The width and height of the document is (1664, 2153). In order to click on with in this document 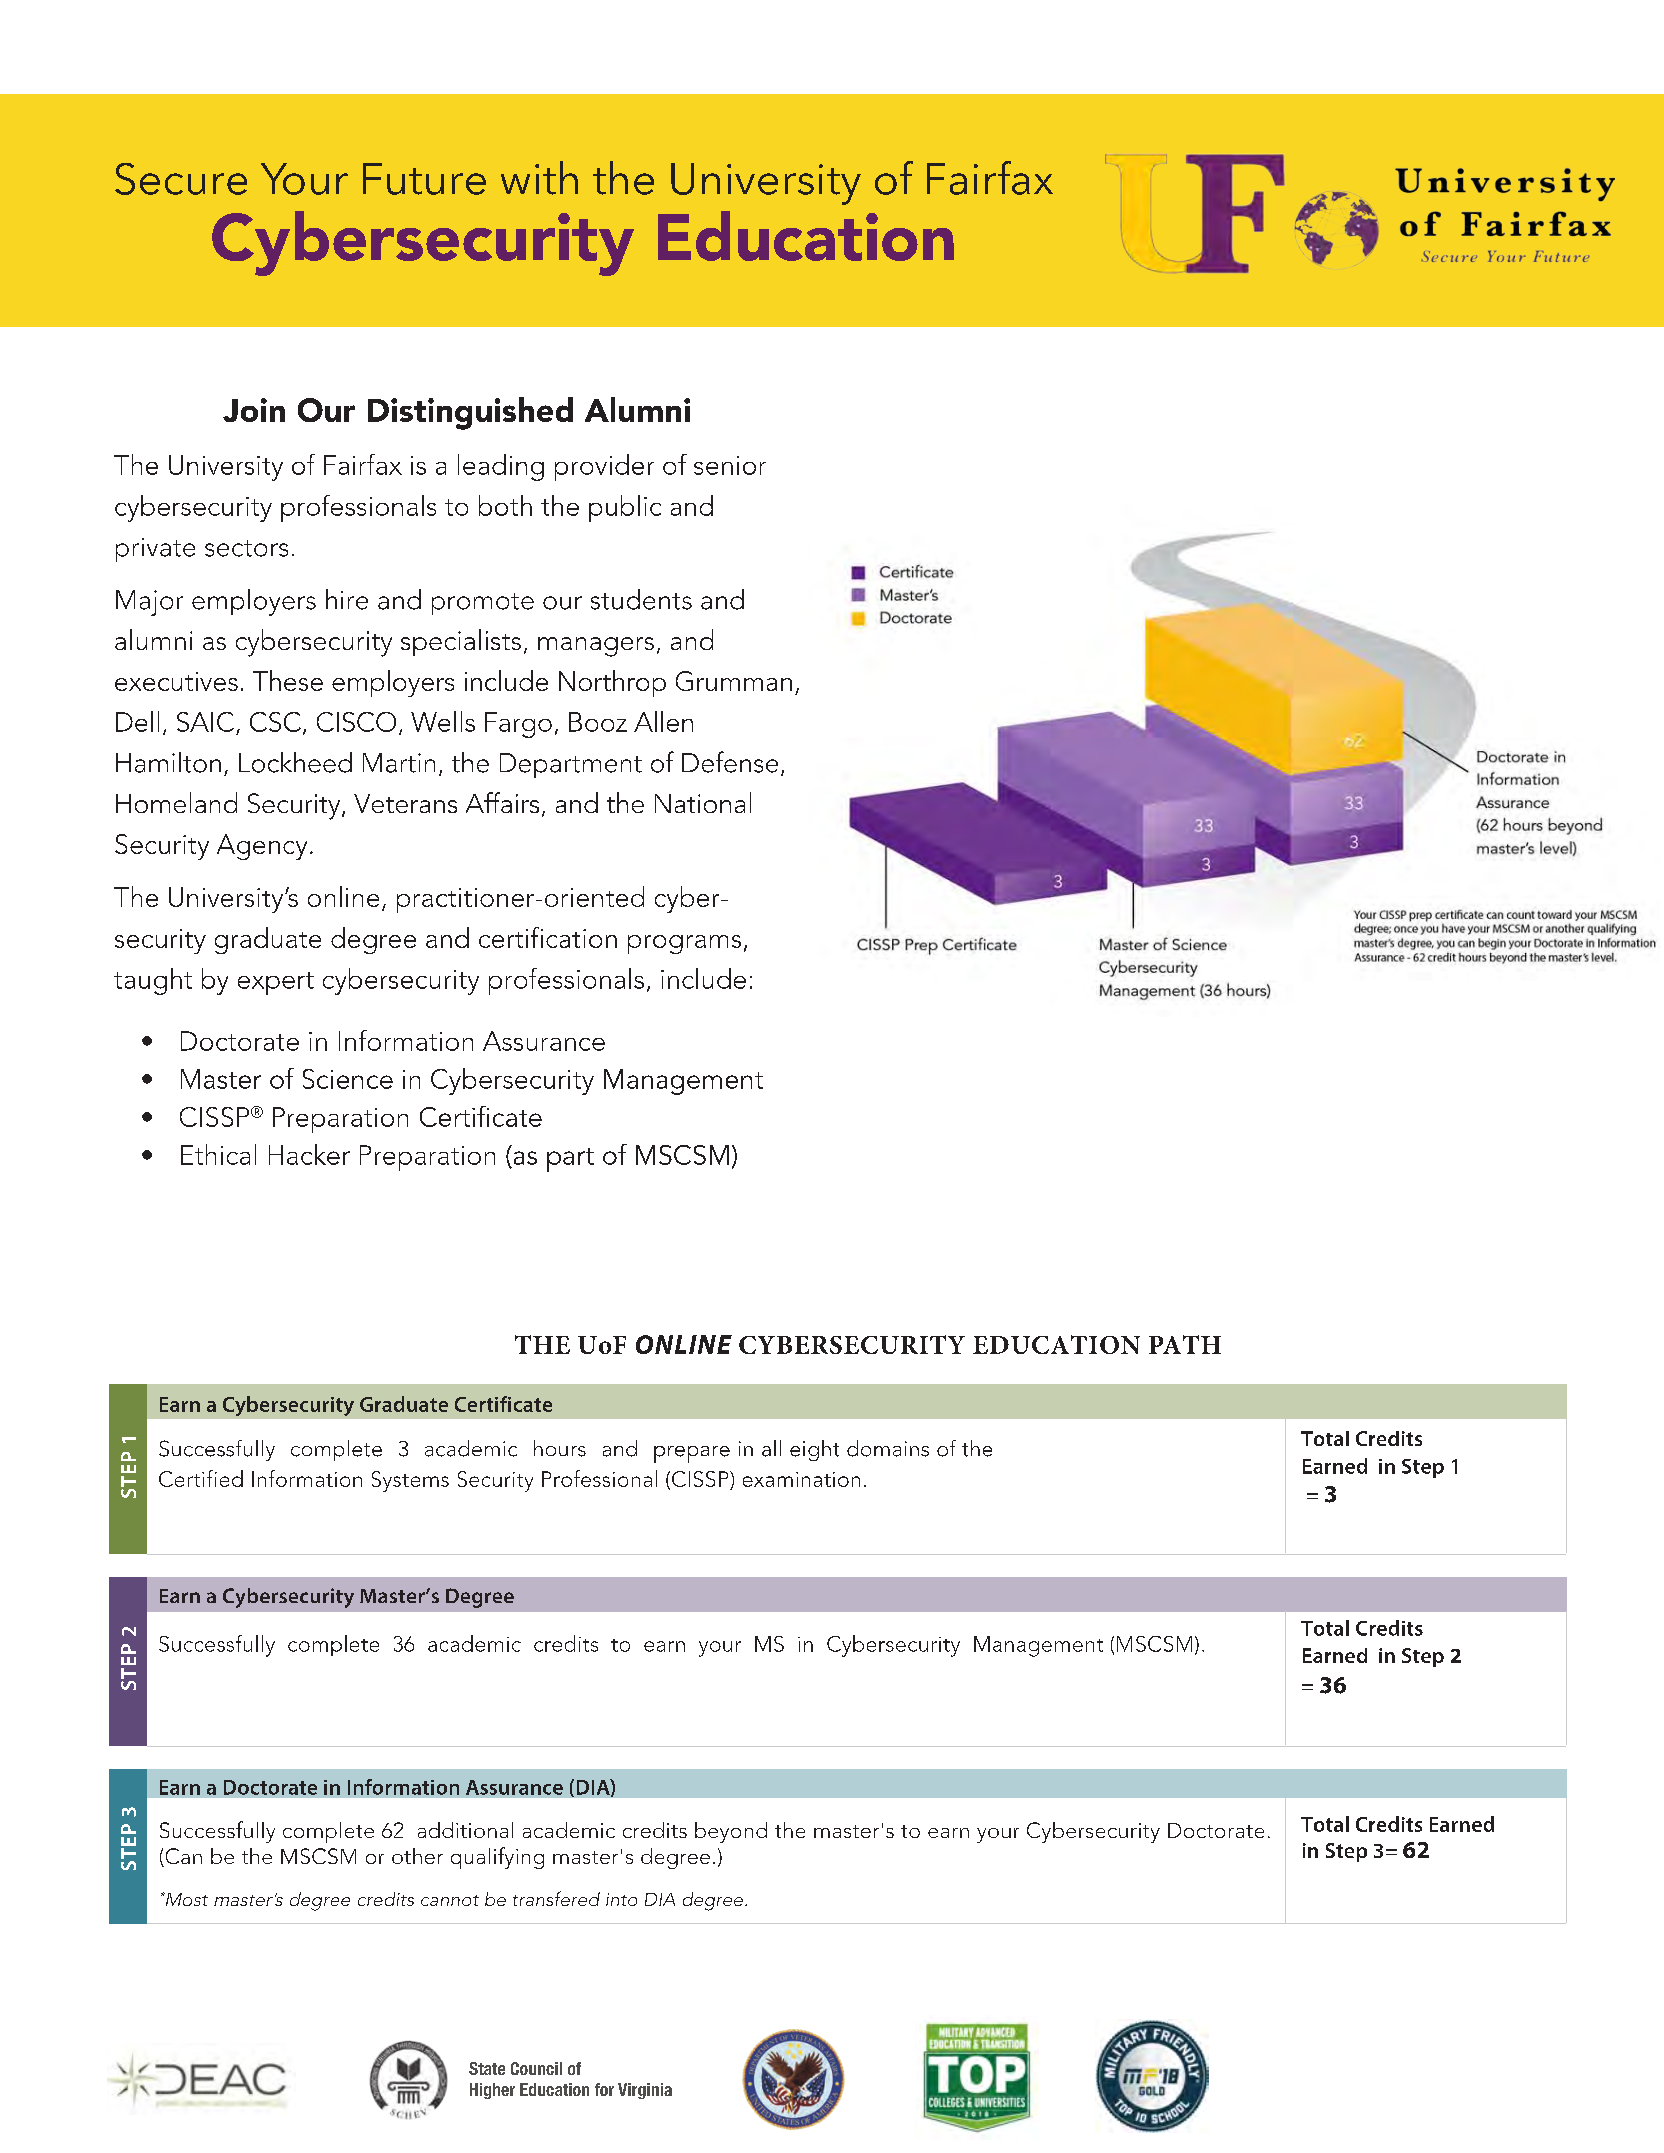, I will do `click(539, 178)`.
